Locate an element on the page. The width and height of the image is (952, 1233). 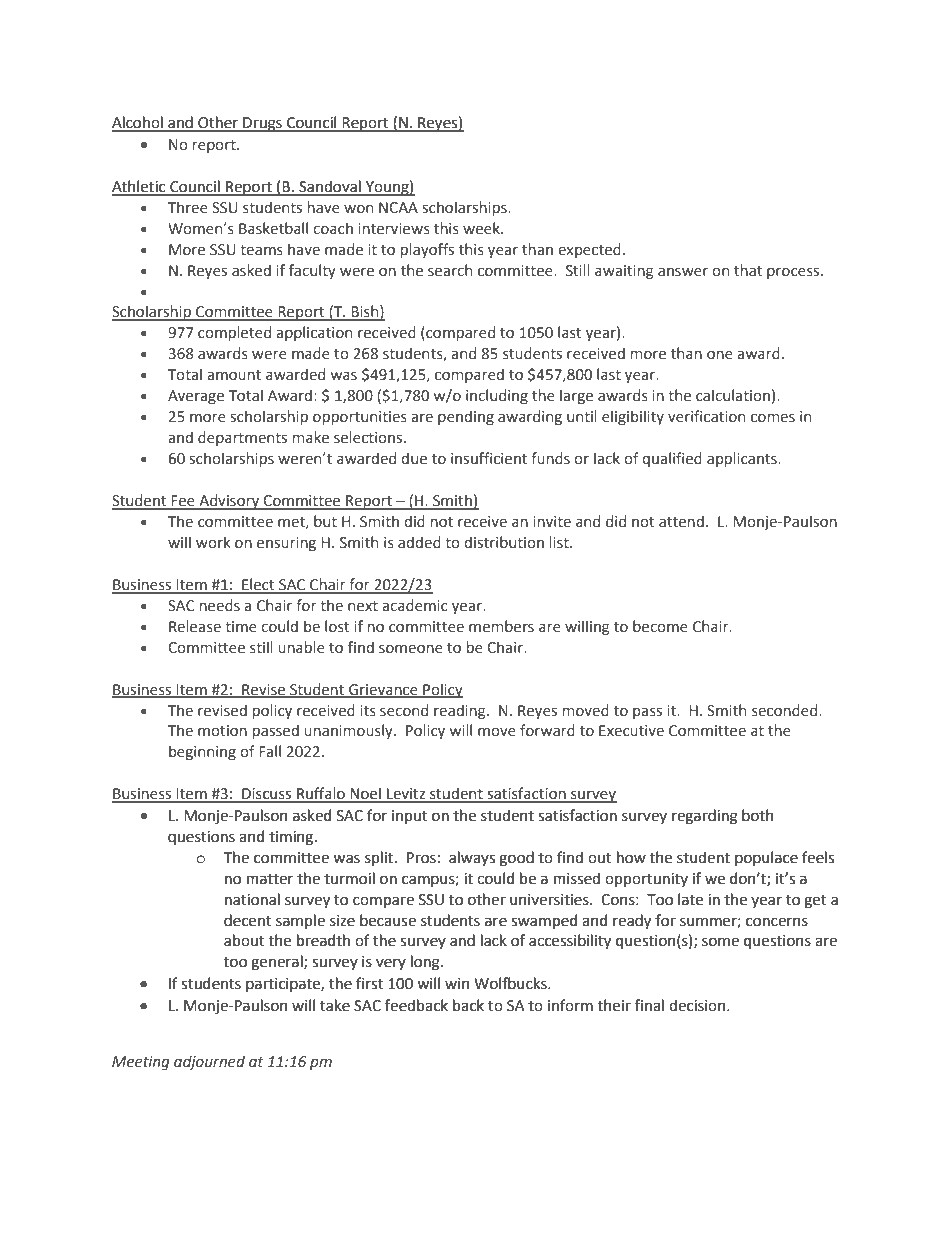
win is located at coordinates (457, 983).
